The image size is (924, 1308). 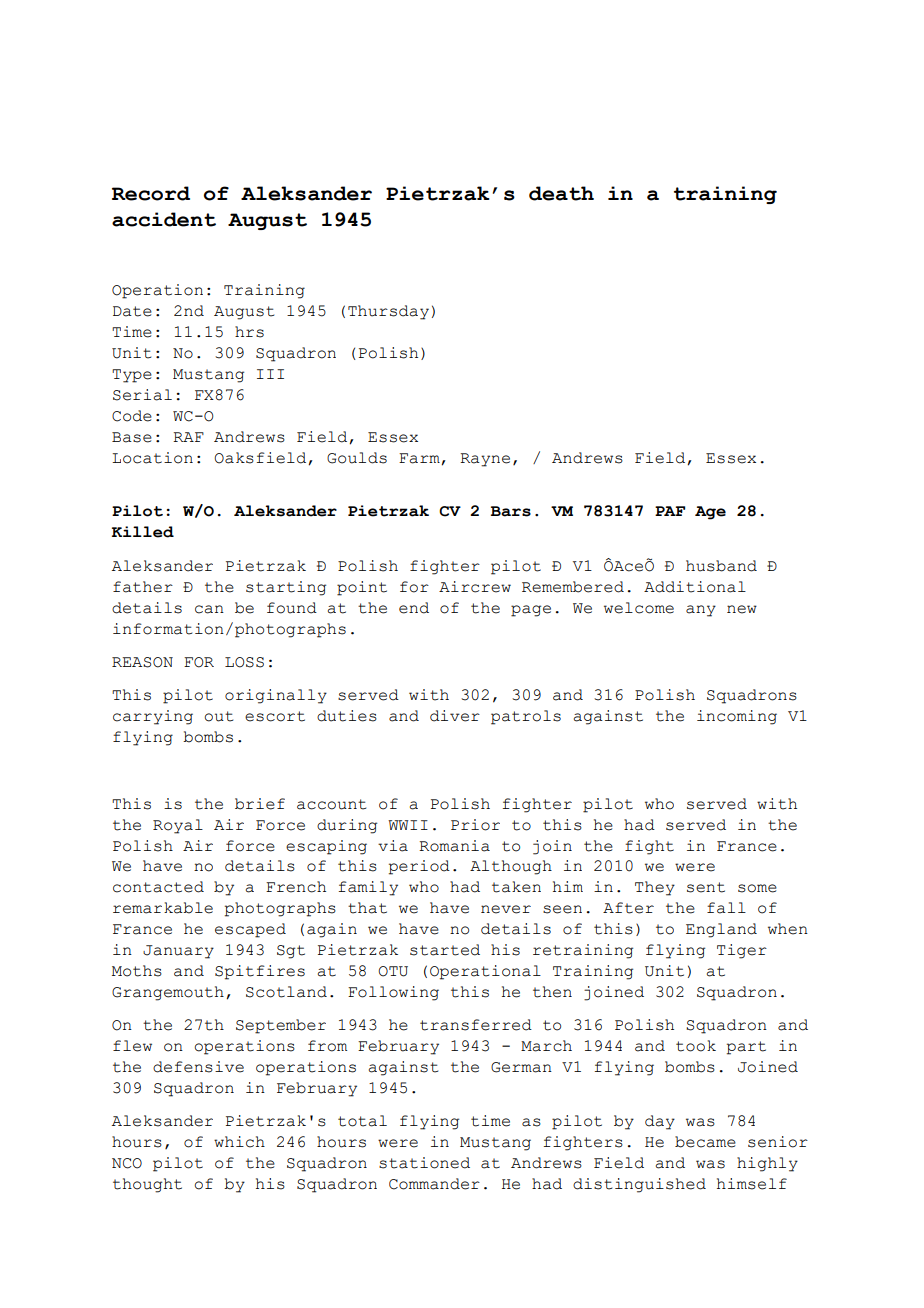 I want to click on husband, so click(x=721, y=566).
